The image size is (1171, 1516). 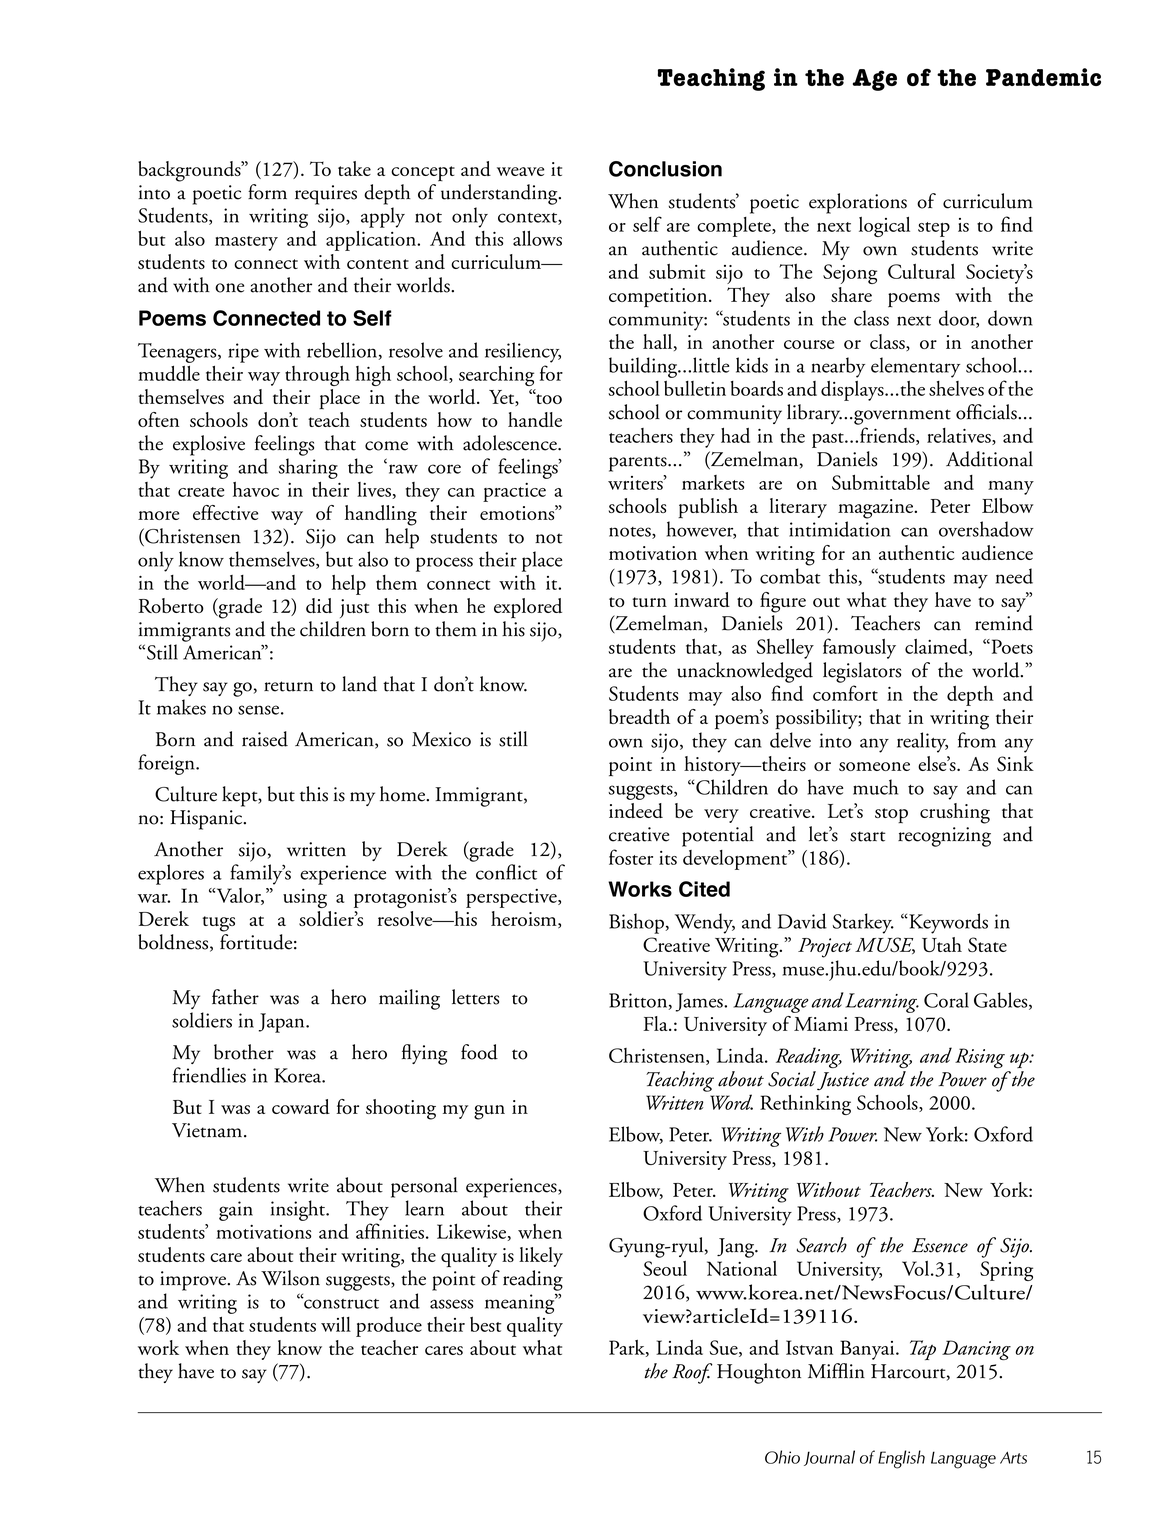 What do you see at coordinates (656, 1023) in the page?
I see `Fla` at bounding box center [656, 1023].
